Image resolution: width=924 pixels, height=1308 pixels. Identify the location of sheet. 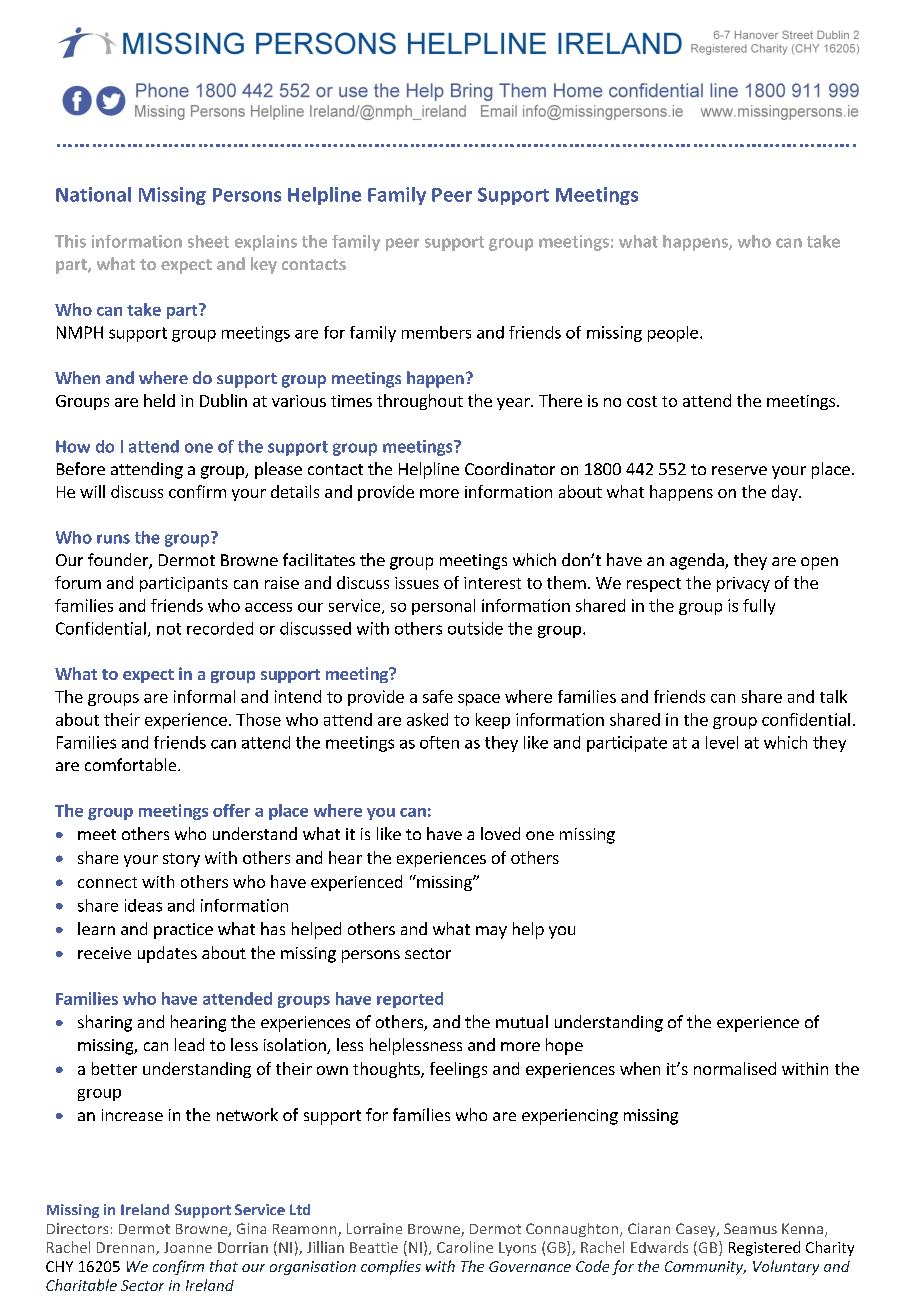
(208, 241).
